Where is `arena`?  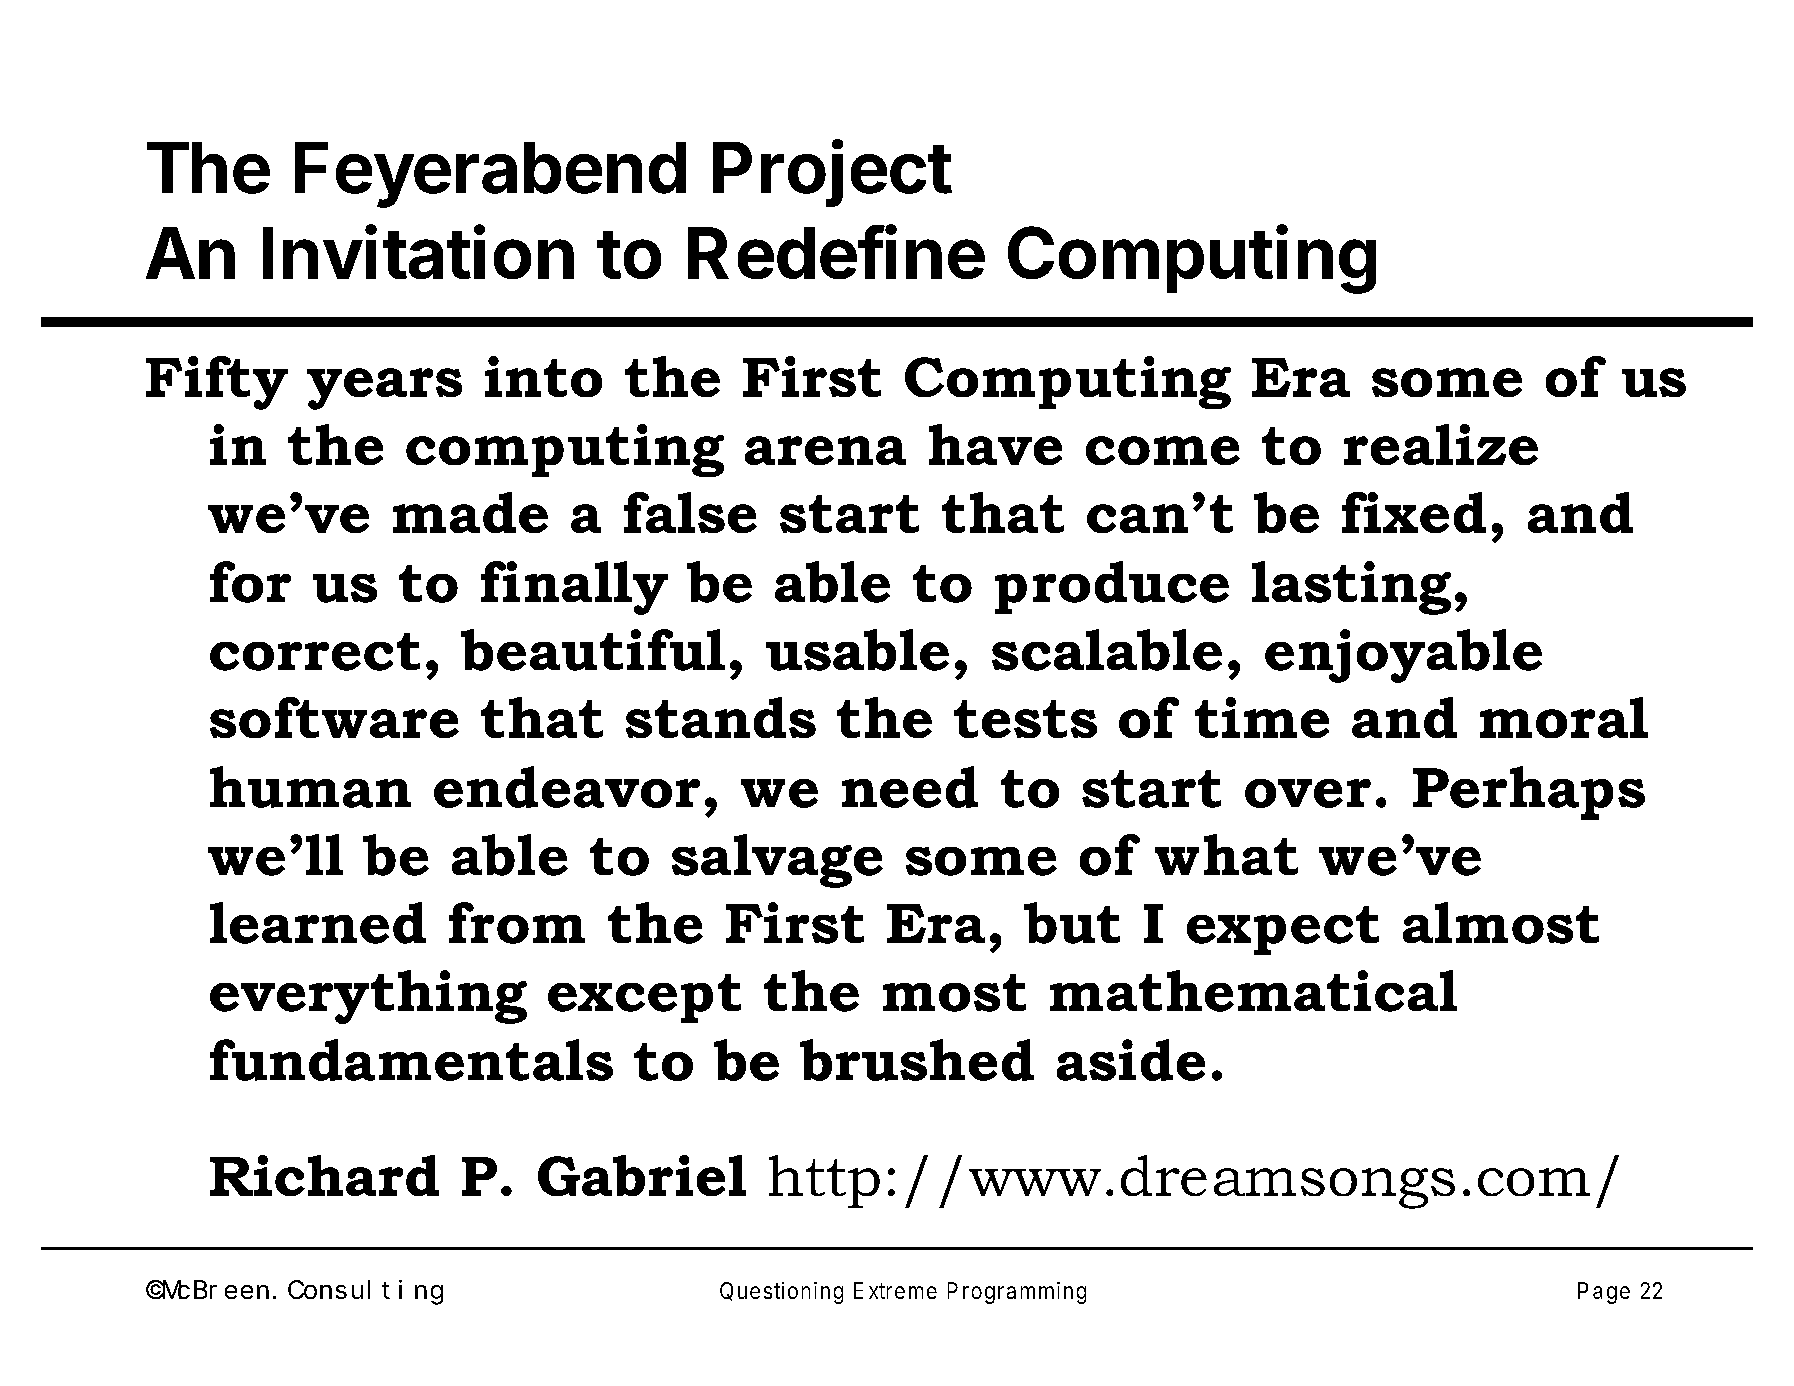
arena is located at coordinates (825, 450).
